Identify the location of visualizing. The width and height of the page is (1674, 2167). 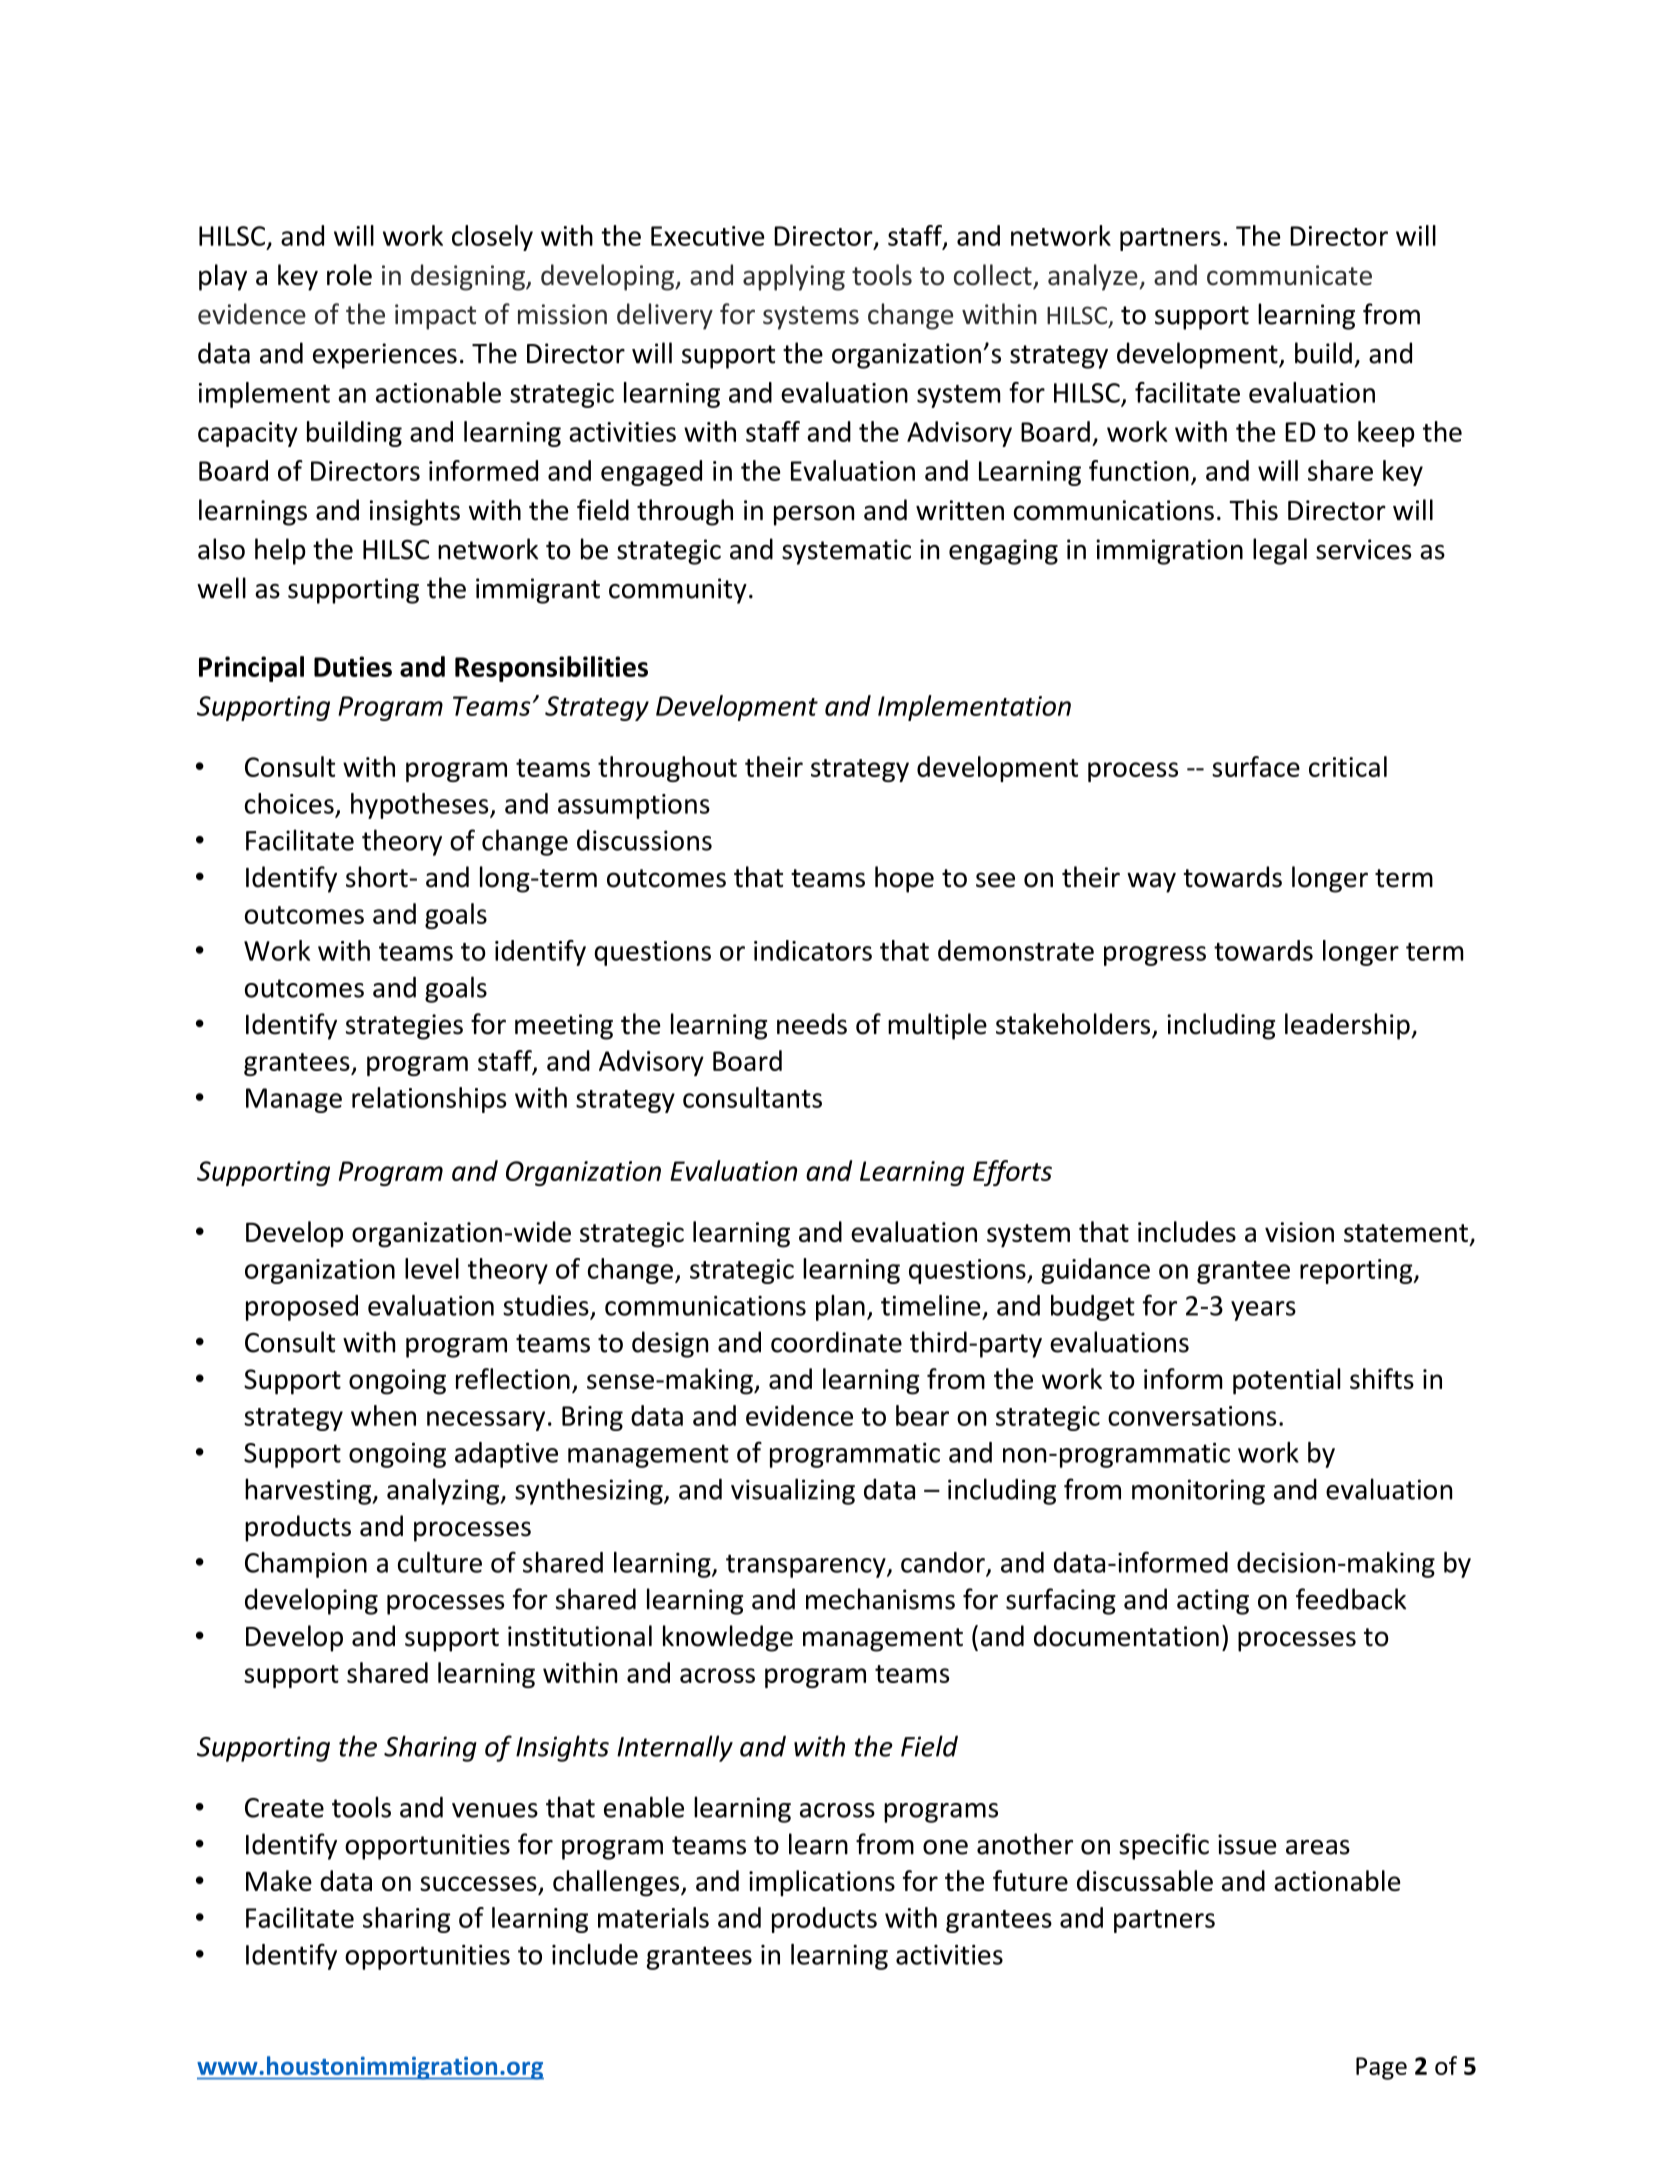
(793, 1491).
